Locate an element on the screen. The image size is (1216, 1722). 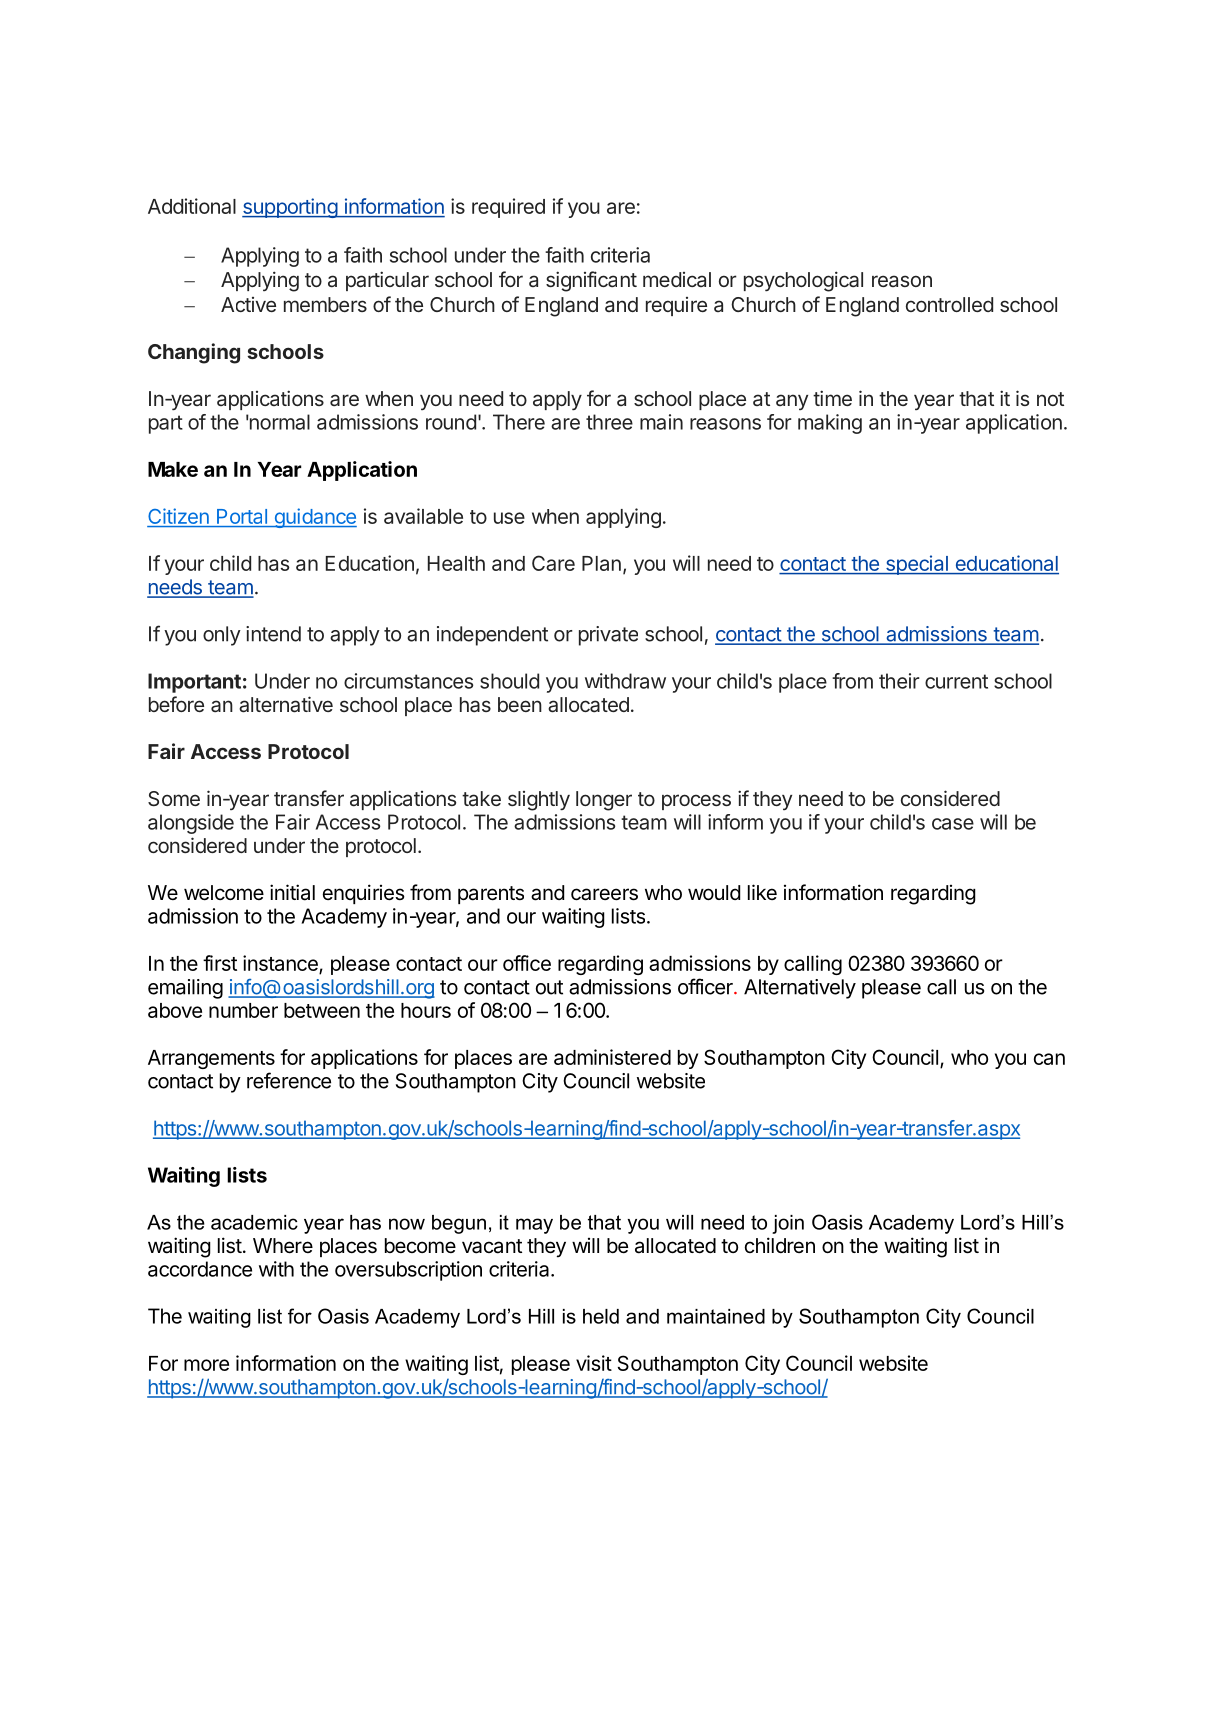
significant is located at coordinates (591, 281).
